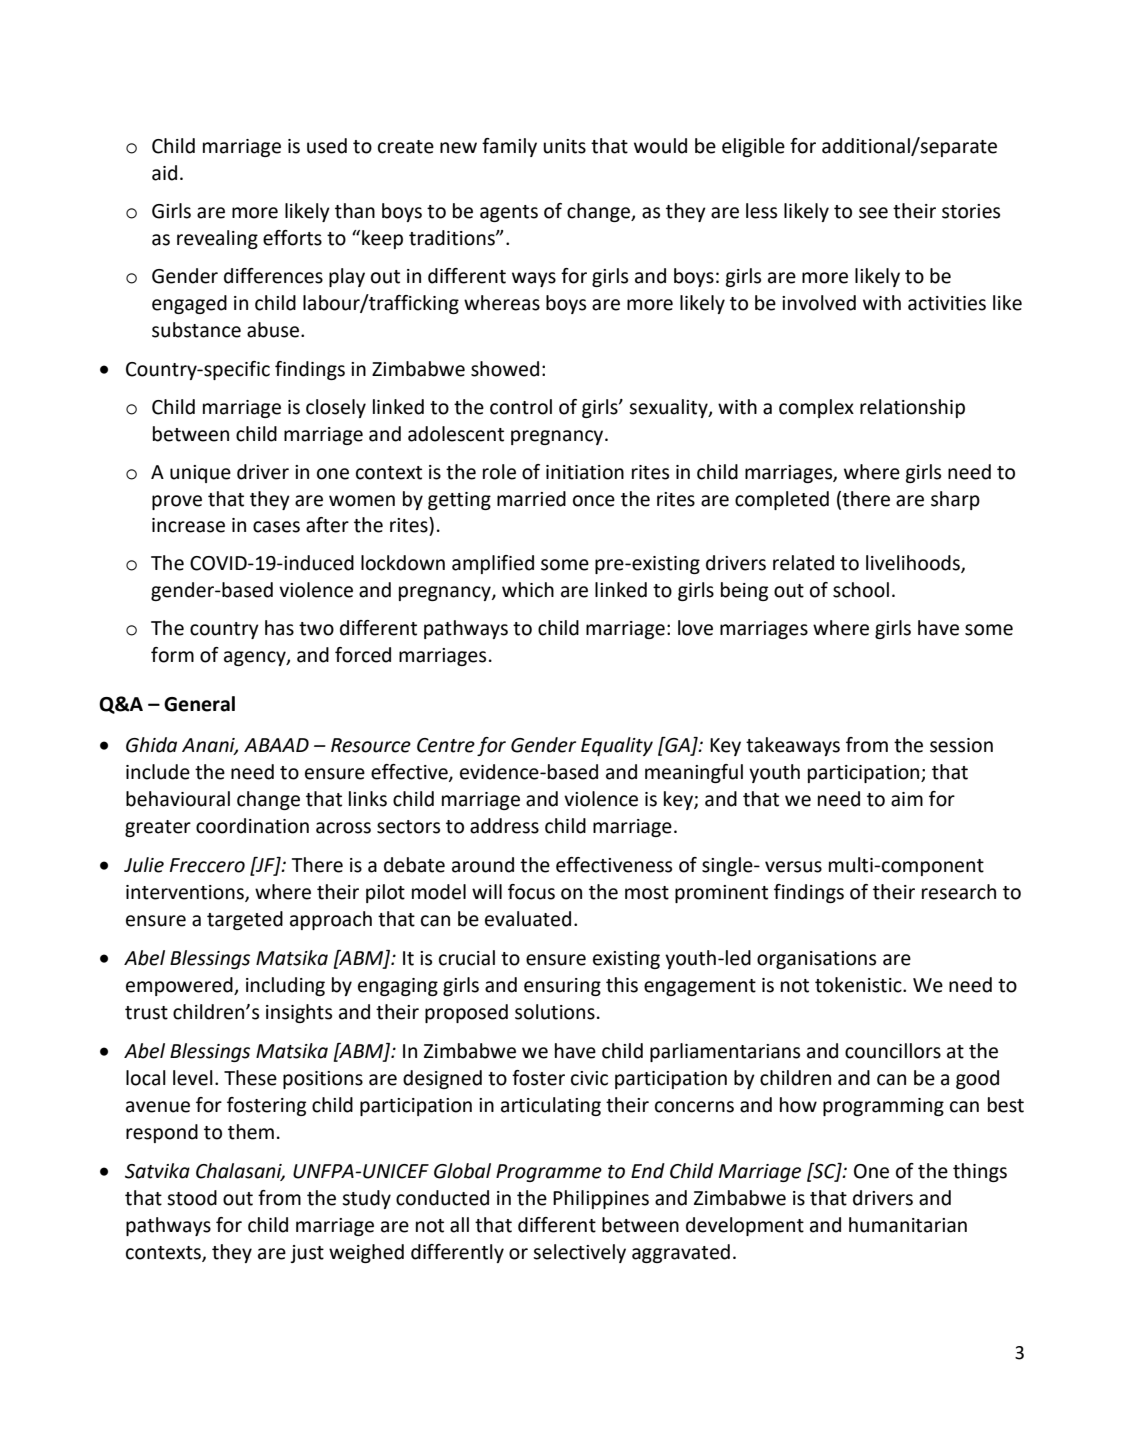 This screenshot has height=1455, width=1124. I want to click on control, so click(521, 407).
